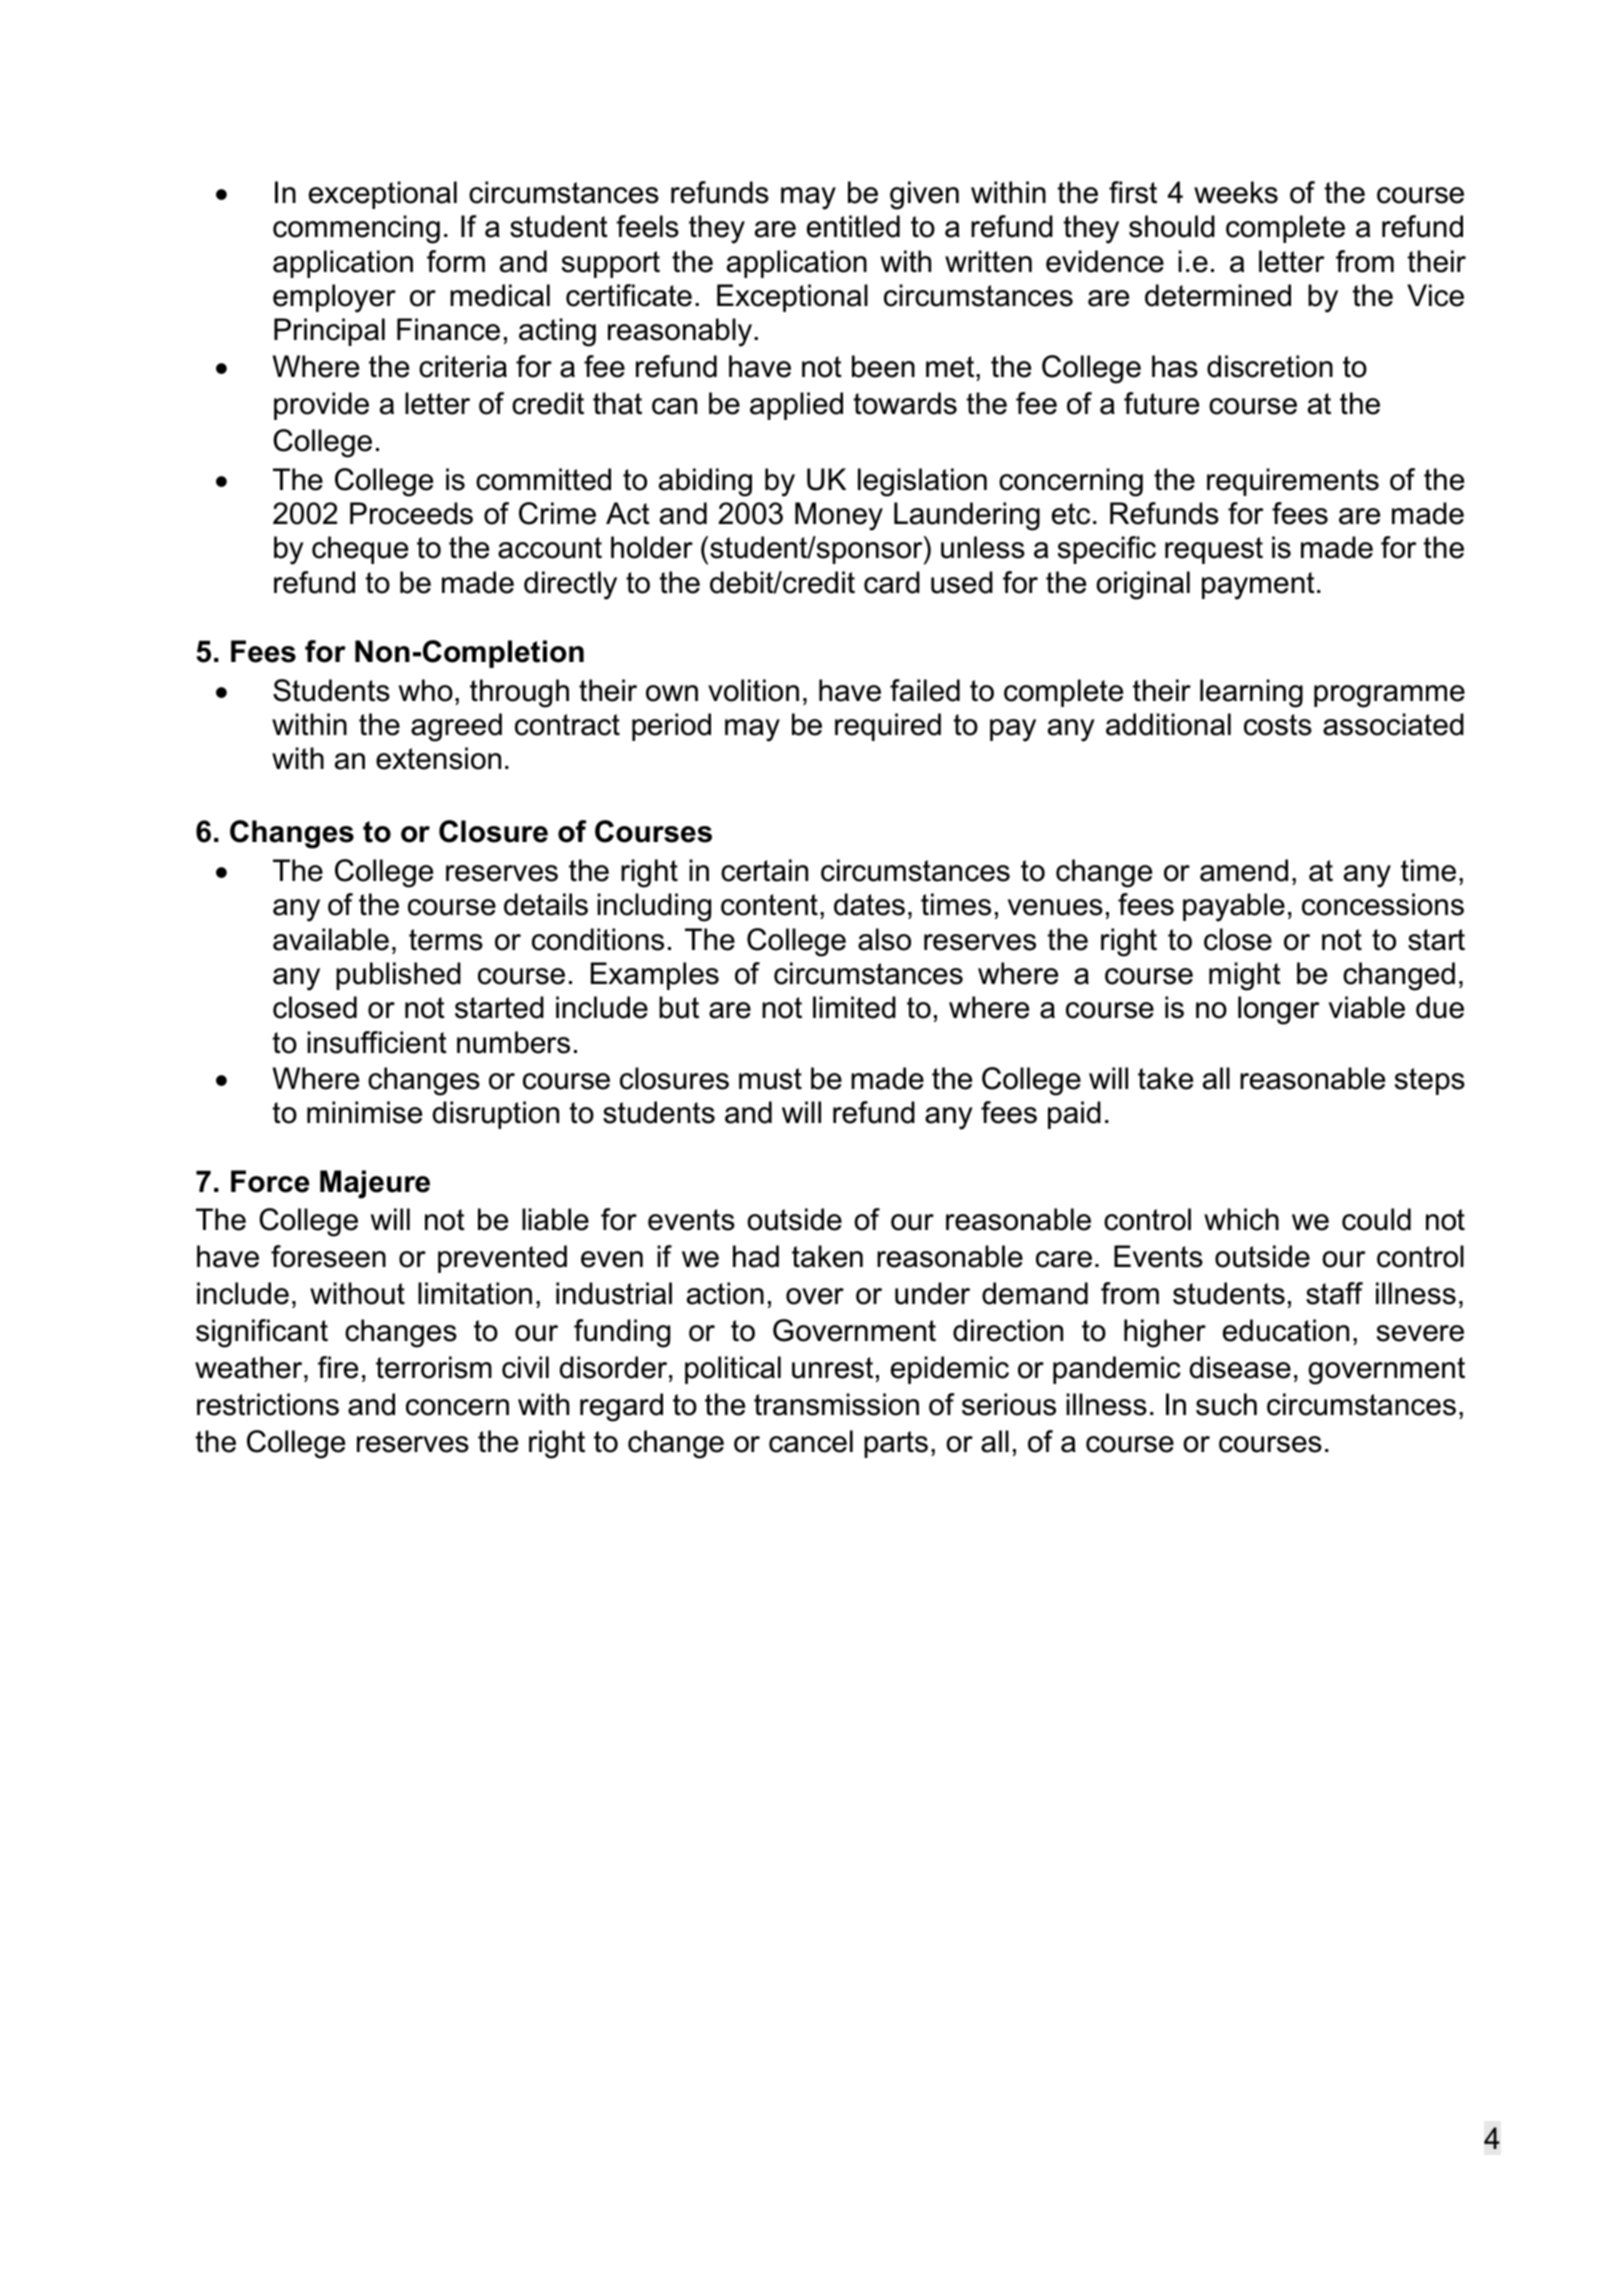 The width and height of the screenshot is (1616, 2286). I want to click on Money, so click(839, 516).
